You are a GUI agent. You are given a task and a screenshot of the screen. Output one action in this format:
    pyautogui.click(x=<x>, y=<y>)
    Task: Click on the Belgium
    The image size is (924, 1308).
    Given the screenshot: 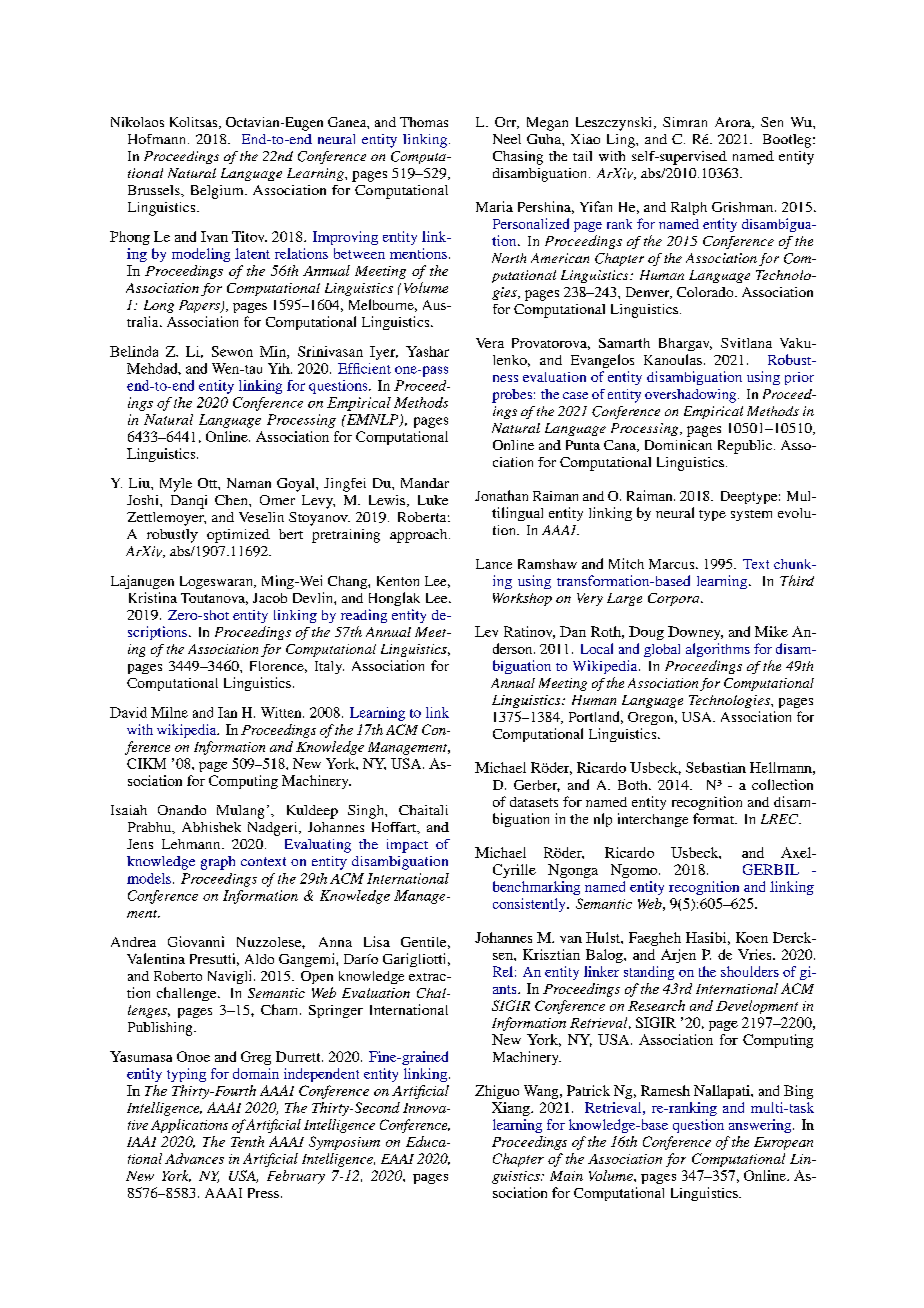 What is the action you would take?
    pyautogui.click(x=218, y=192)
